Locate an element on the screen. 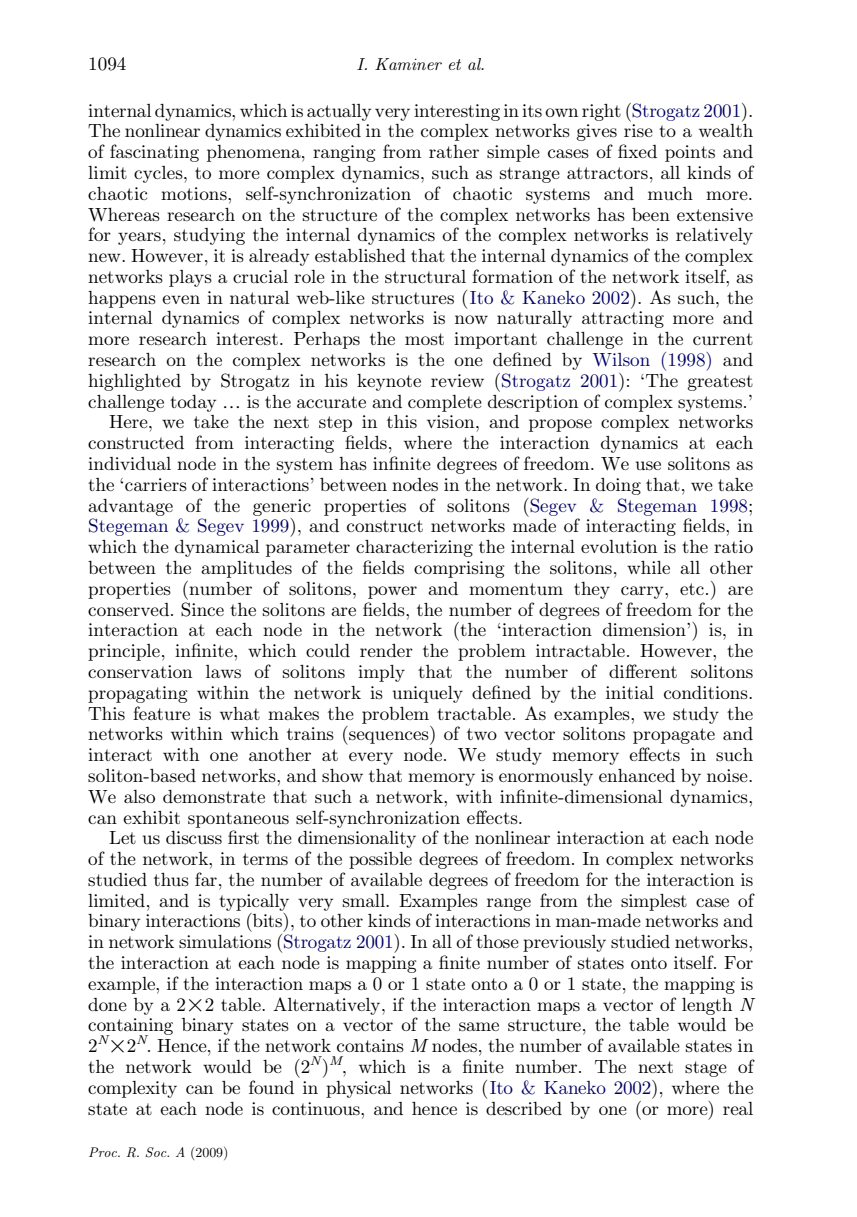 This screenshot has height=1217, width=857. rather is located at coordinates (454, 151).
